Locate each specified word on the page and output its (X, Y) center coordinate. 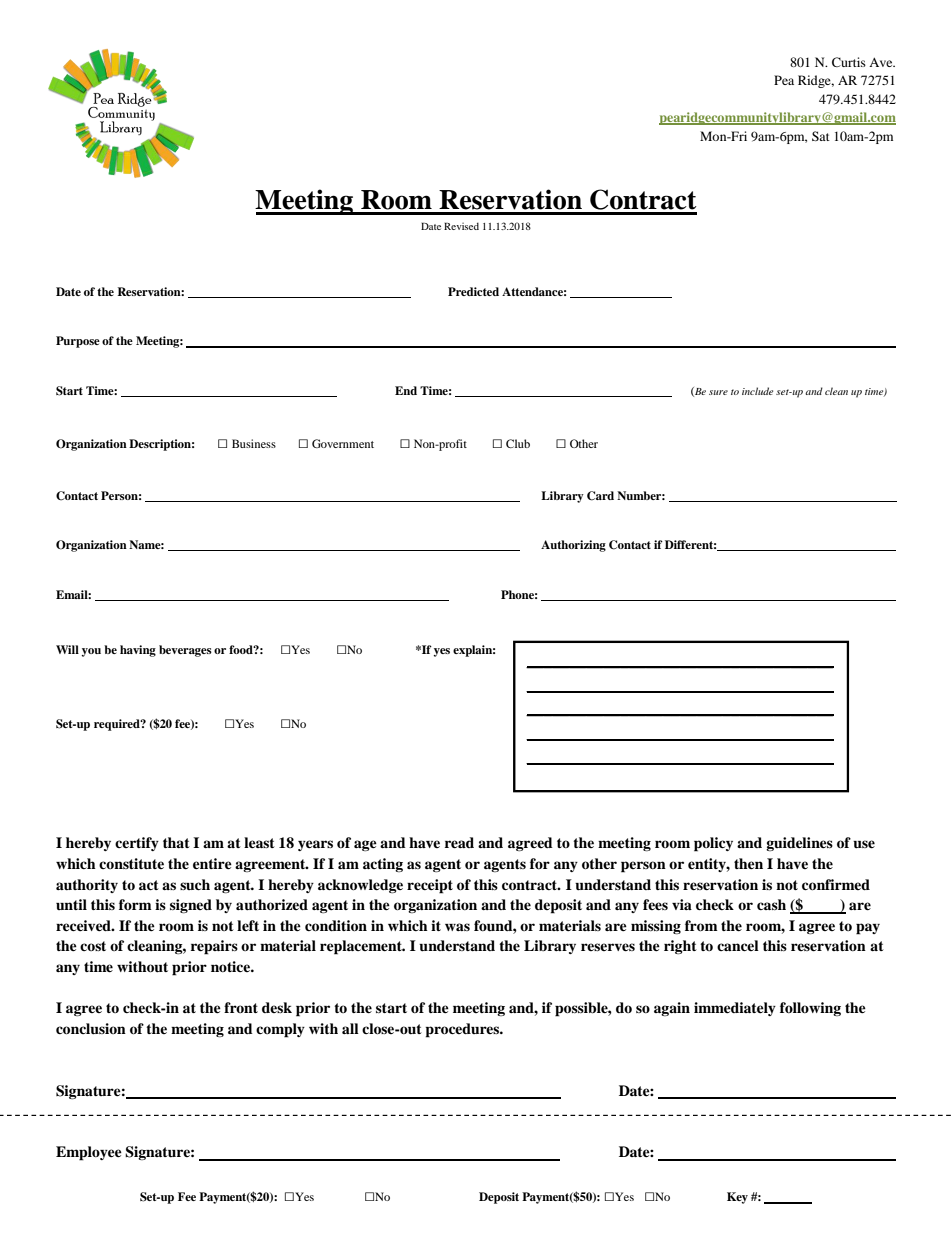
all (350, 1028)
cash (771, 904)
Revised (461, 226)
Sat (821, 136)
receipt (430, 886)
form (135, 904)
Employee (89, 1153)
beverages (185, 651)
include (757, 391)
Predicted (473, 291)
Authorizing (573, 546)
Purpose (78, 342)
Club (518, 443)
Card (600, 496)
